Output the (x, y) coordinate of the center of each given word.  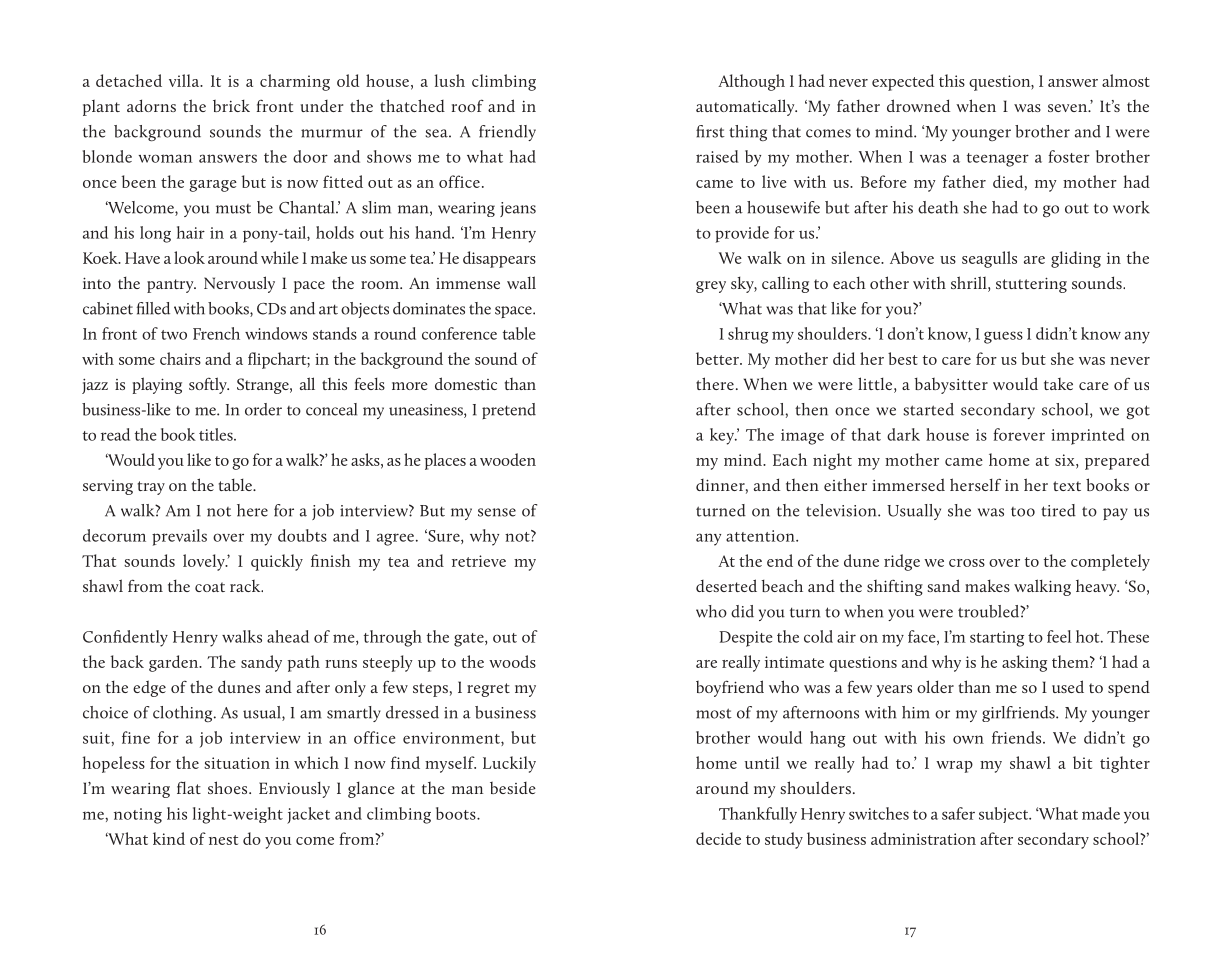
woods (512, 661)
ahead (288, 636)
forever (1019, 434)
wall (521, 282)
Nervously (239, 284)
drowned (918, 105)
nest (223, 840)
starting (997, 639)
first (710, 131)
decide (718, 838)
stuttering (1031, 285)
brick (231, 105)
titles (217, 434)
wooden (508, 459)
